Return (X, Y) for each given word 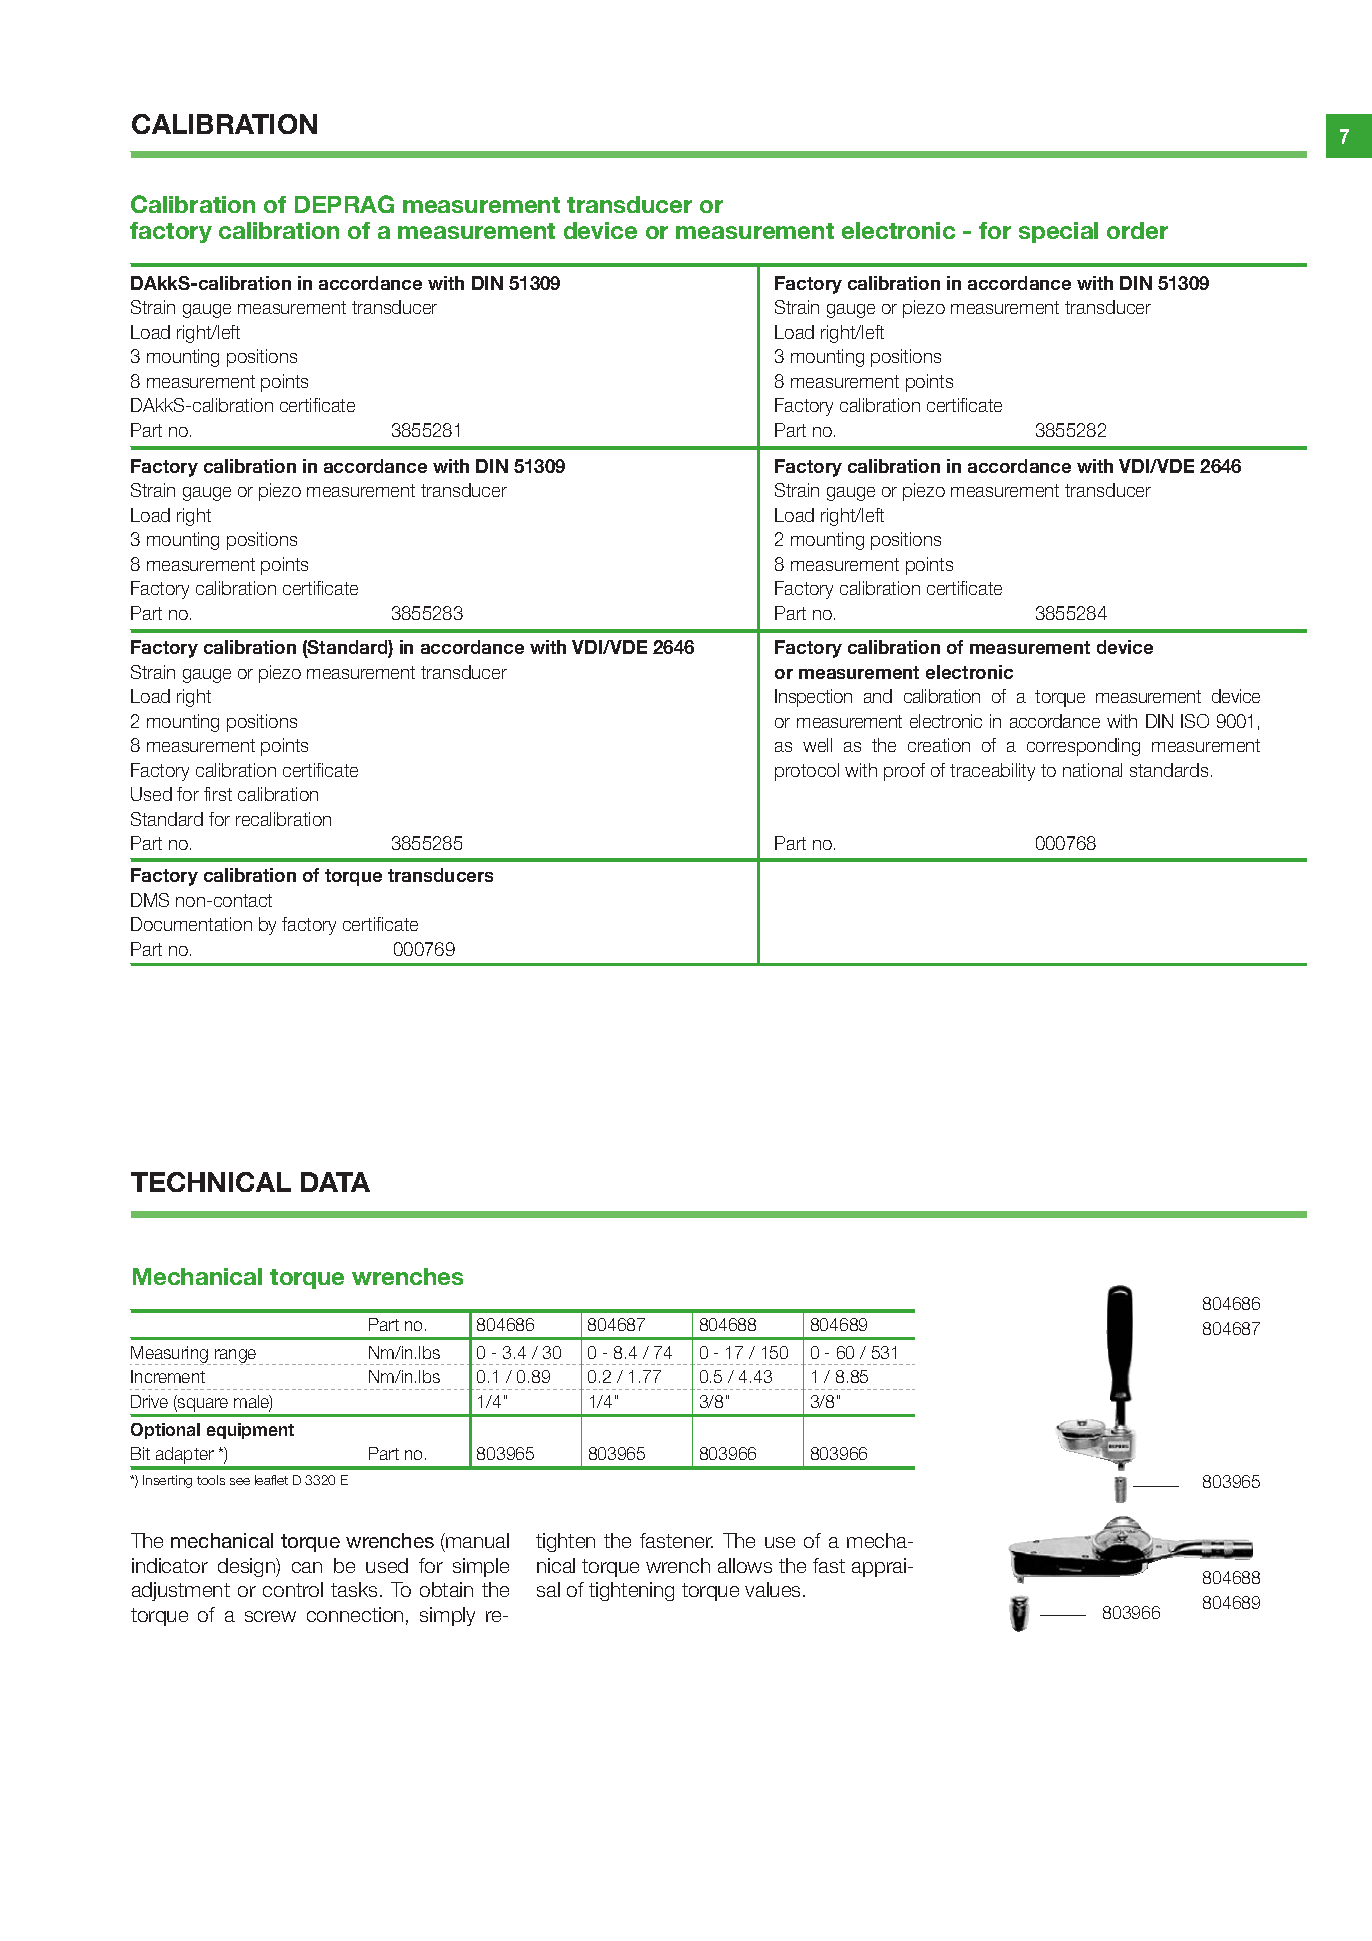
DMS (150, 900)
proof (904, 772)
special (1058, 232)
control (293, 1589)
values (774, 1589)
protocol (807, 772)
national (1092, 770)
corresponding (1083, 747)
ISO (1195, 721)
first (218, 794)
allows (745, 1565)
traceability (992, 772)
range (234, 1357)
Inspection (813, 698)
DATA (335, 1182)
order (1137, 230)
